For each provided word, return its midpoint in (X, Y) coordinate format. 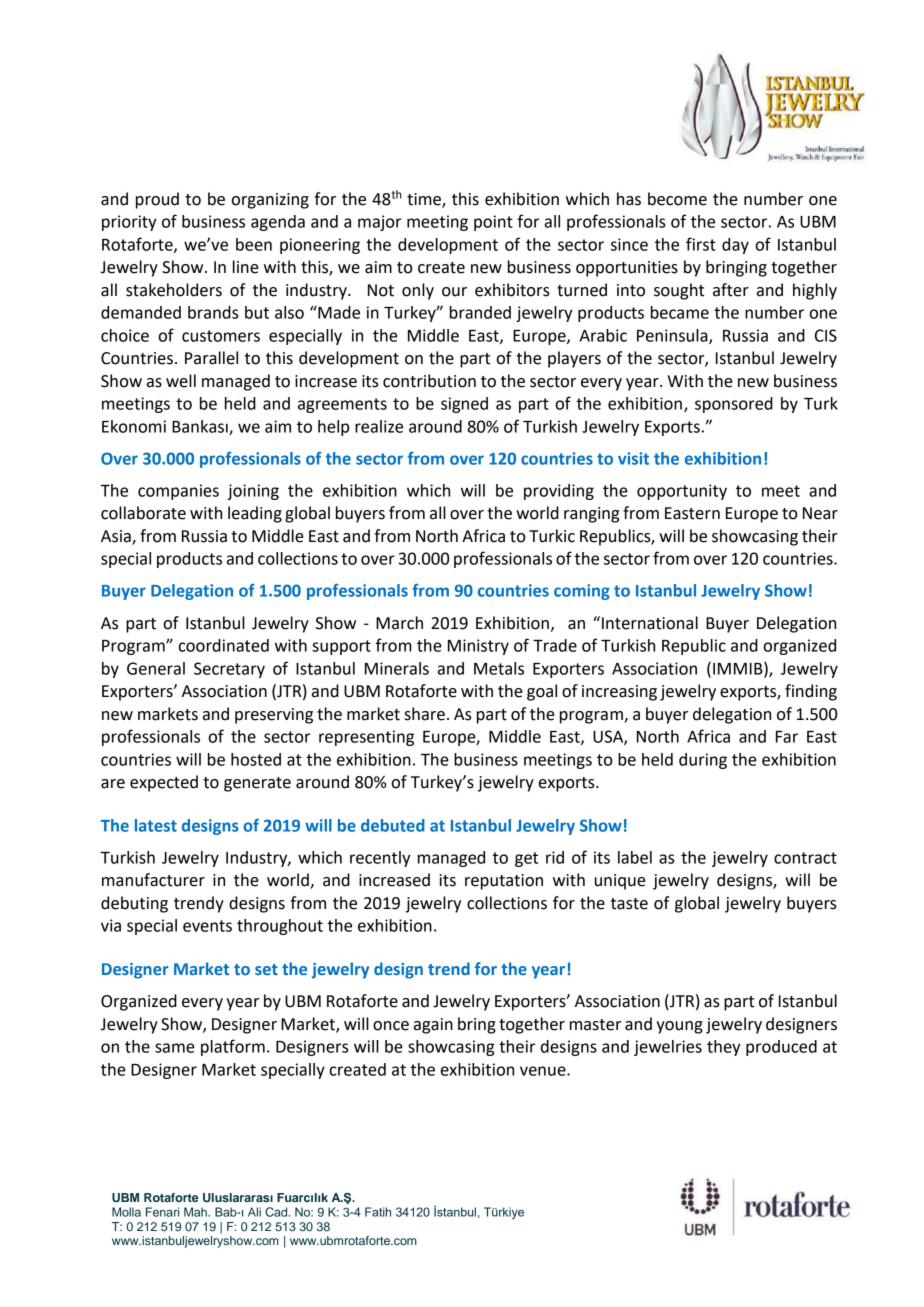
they (723, 1048)
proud (157, 200)
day (735, 246)
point (493, 223)
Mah (196, 1212)
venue (544, 1071)
